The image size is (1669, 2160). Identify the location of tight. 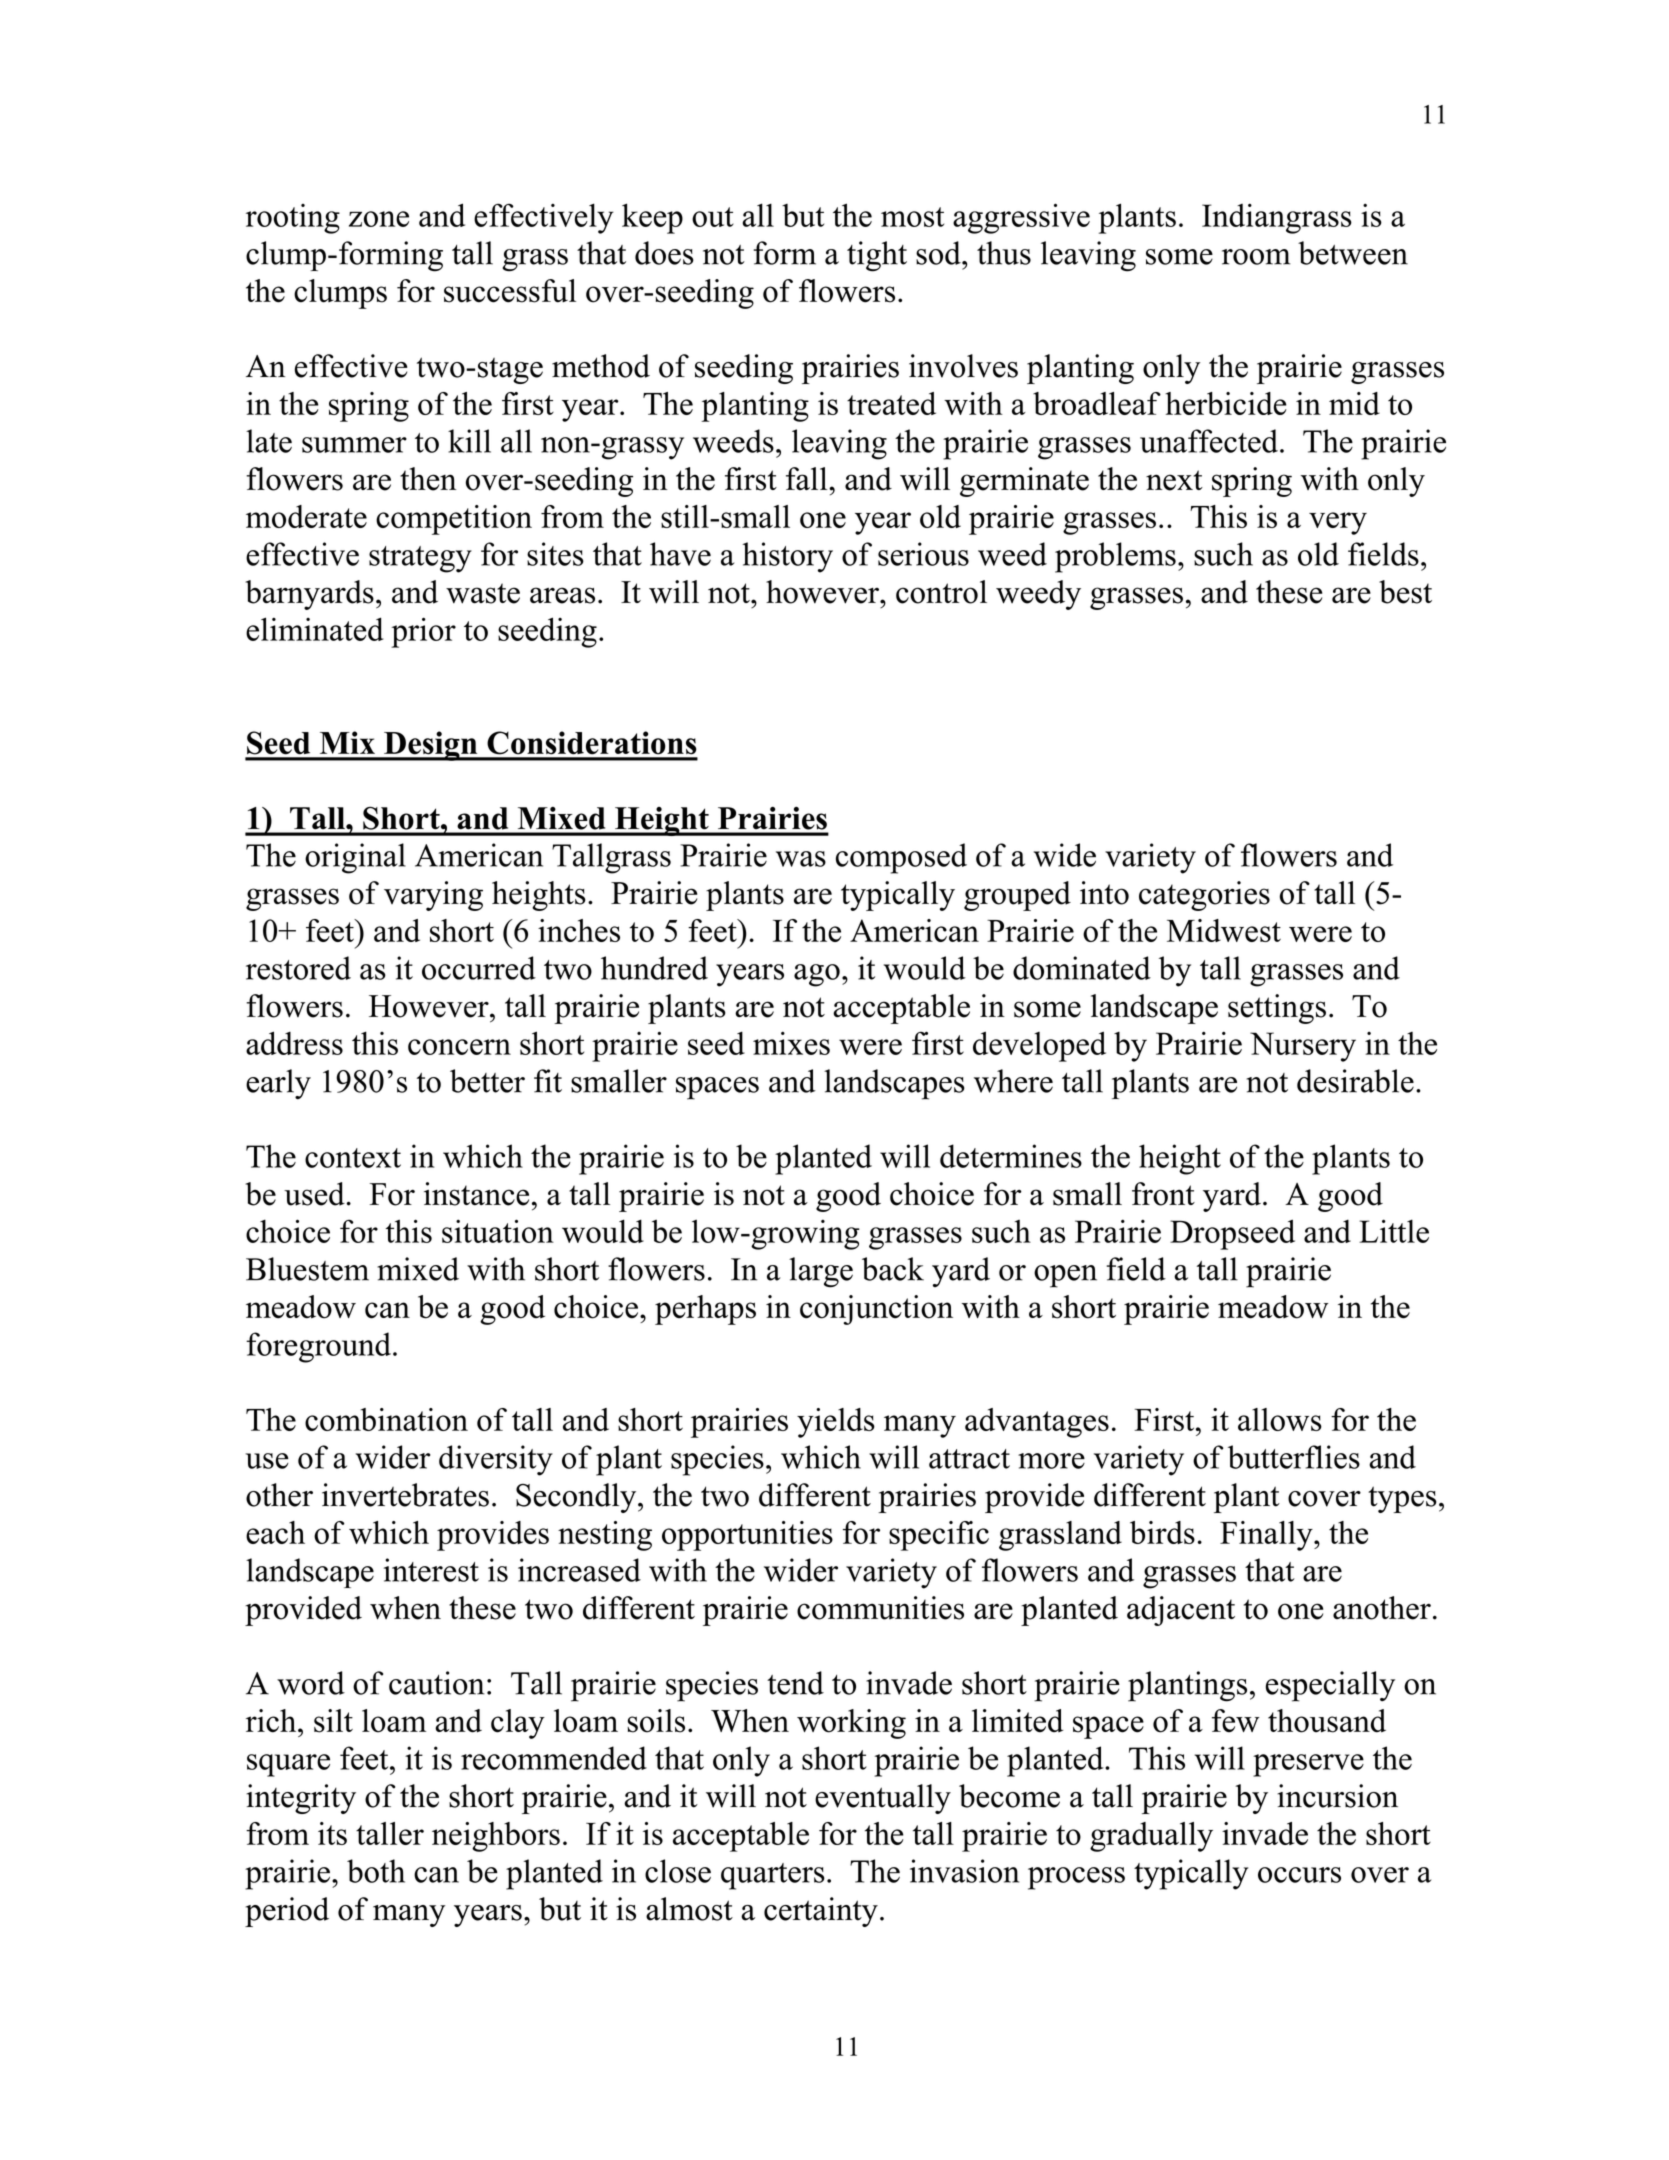
(877, 256).
